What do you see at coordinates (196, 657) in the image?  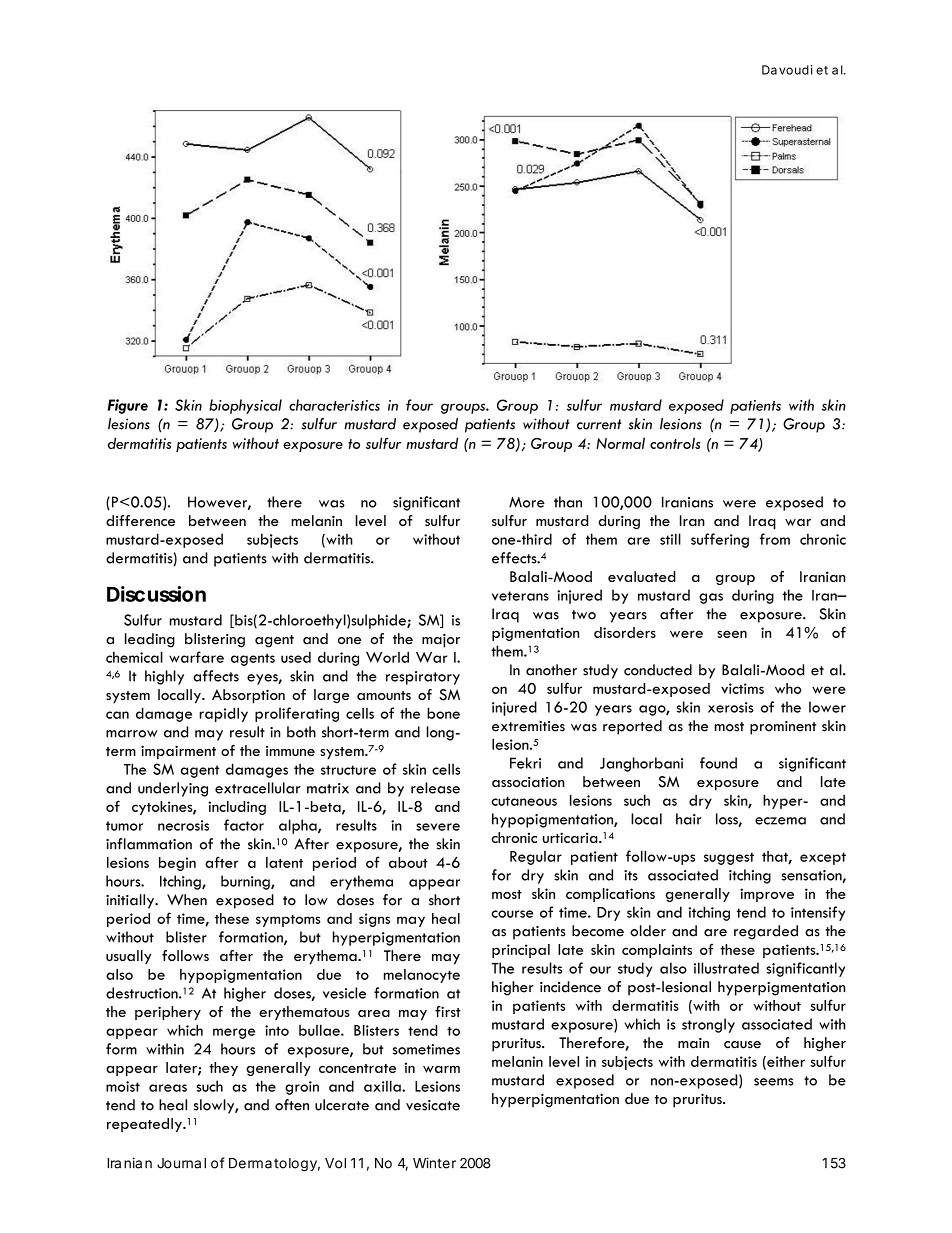 I see `warfare` at bounding box center [196, 657].
